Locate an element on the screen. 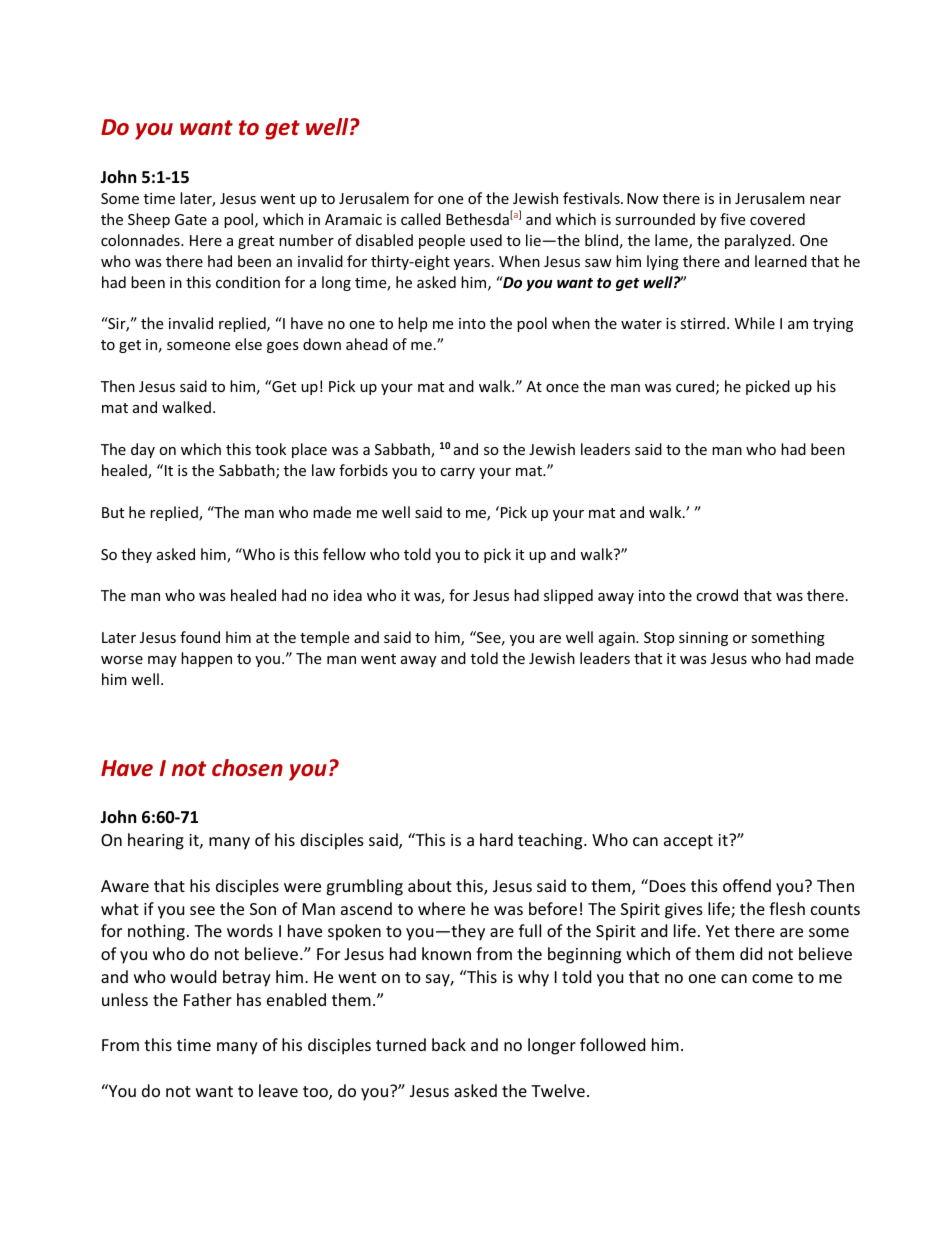 This screenshot has height=1233, width=952. hearing is located at coordinates (156, 841).
